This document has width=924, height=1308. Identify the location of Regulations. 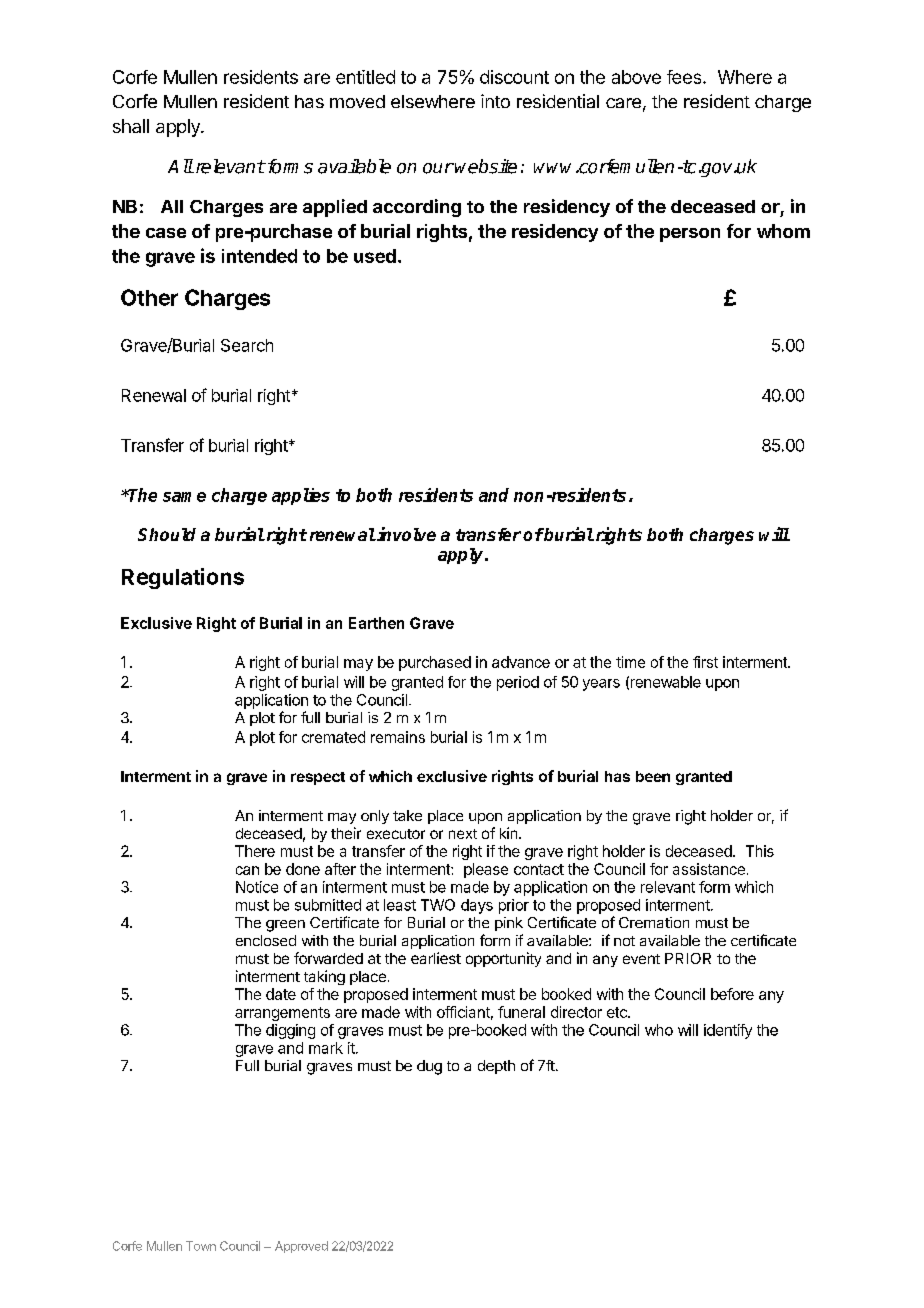
(183, 578).
